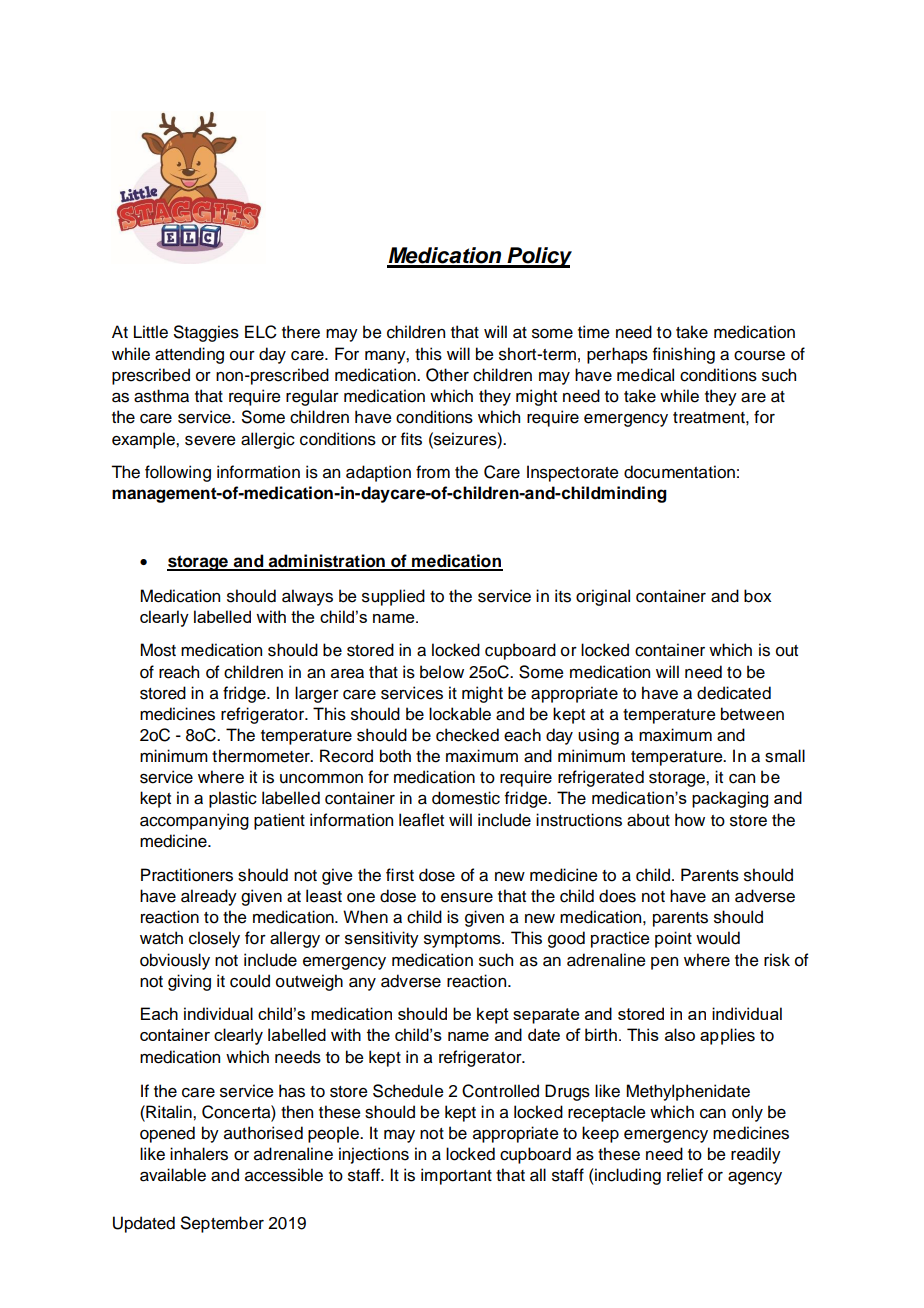 The image size is (924, 1308). Describe the element at coordinates (262, 756) in the screenshot. I see `thermometer` at that location.
